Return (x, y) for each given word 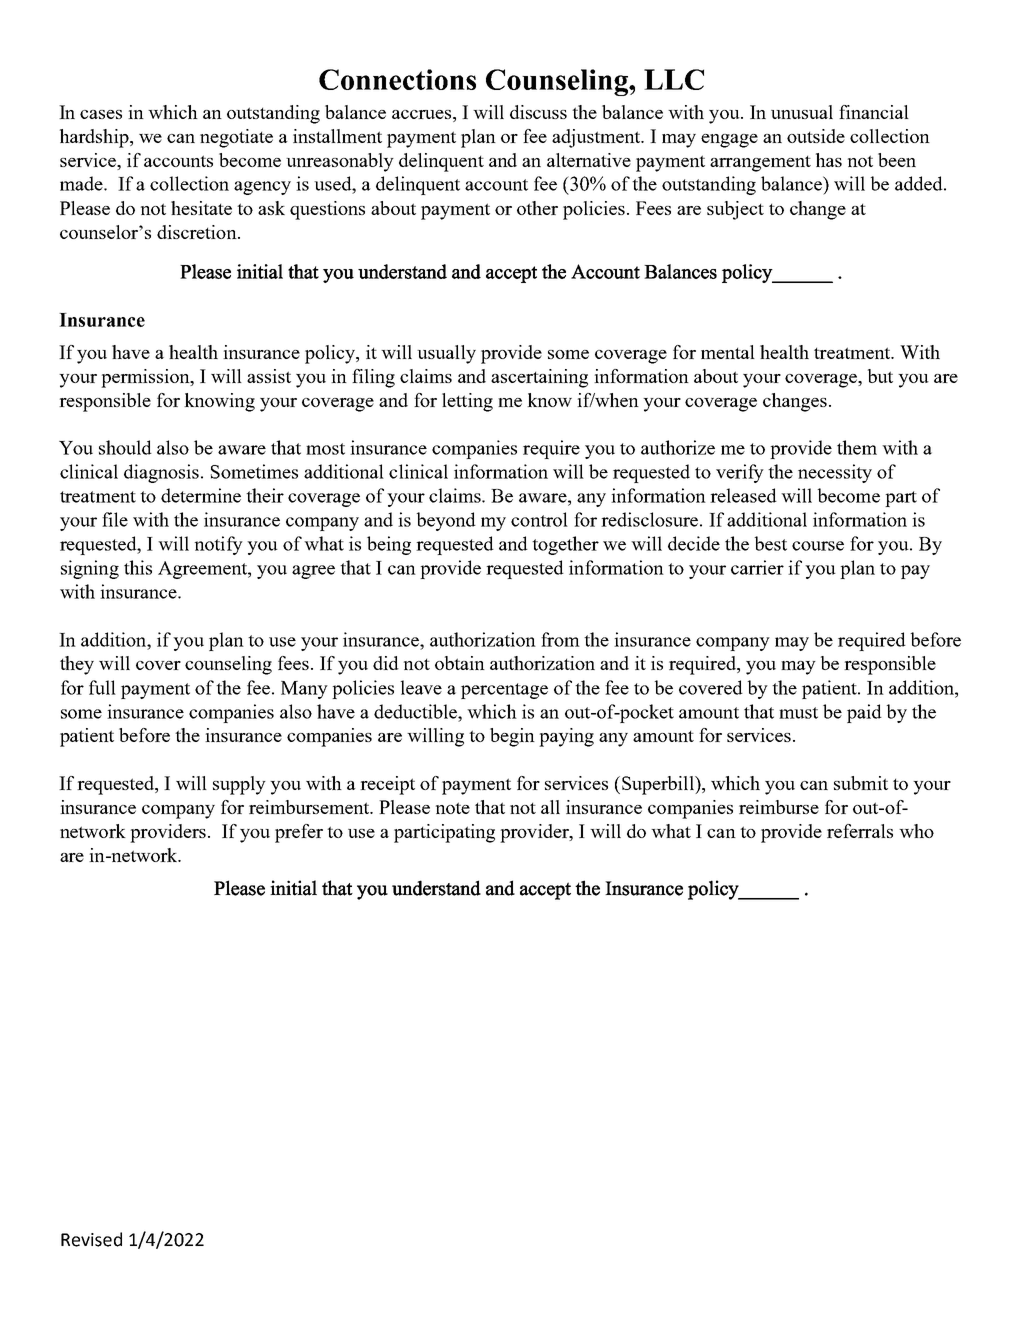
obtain (460, 663)
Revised (91, 1239)
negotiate (236, 138)
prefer (299, 833)
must (798, 713)
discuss (538, 112)
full (102, 687)
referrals (860, 831)
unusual (802, 112)
